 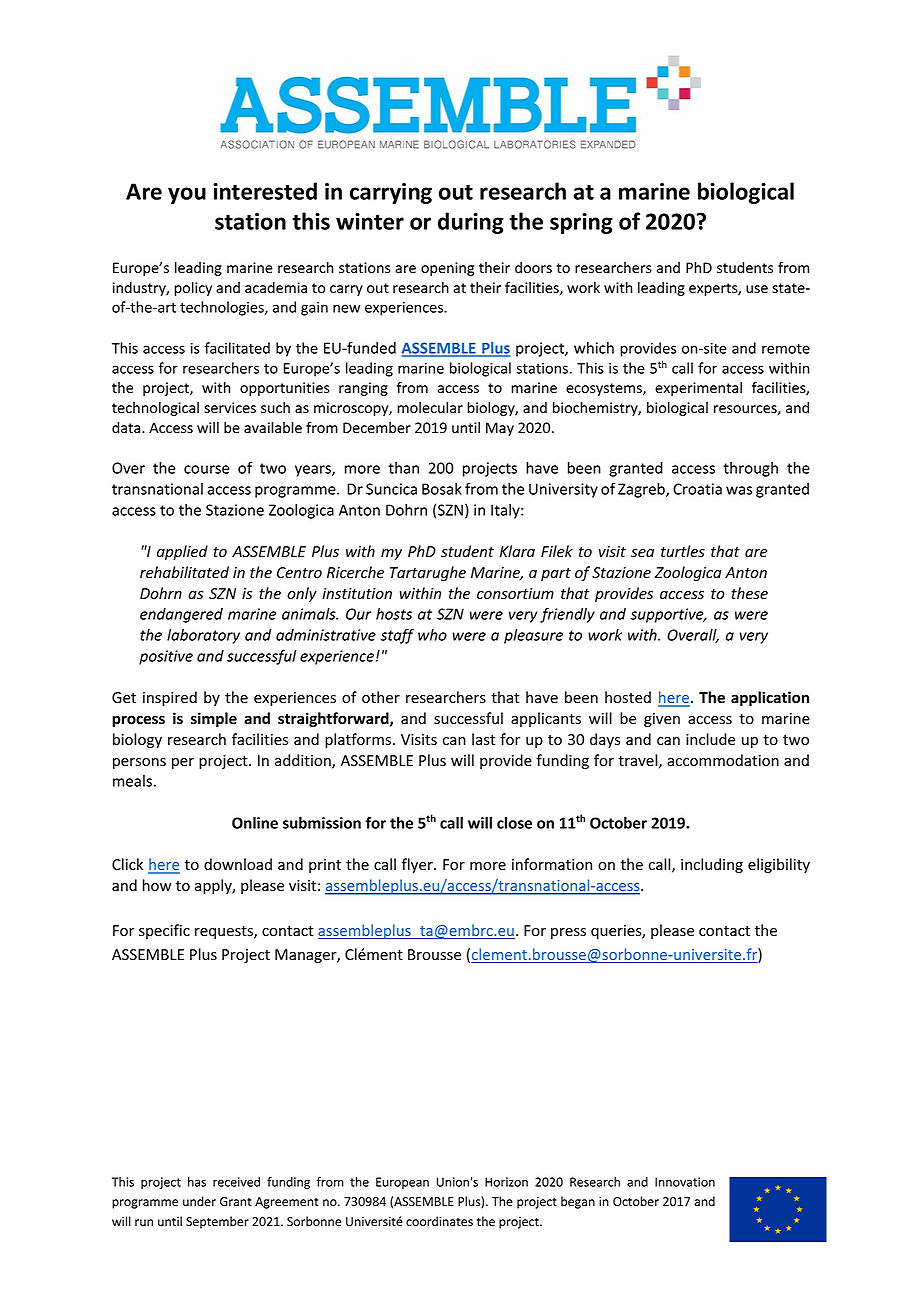 I want to click on including, so click(x=712, y=865).
